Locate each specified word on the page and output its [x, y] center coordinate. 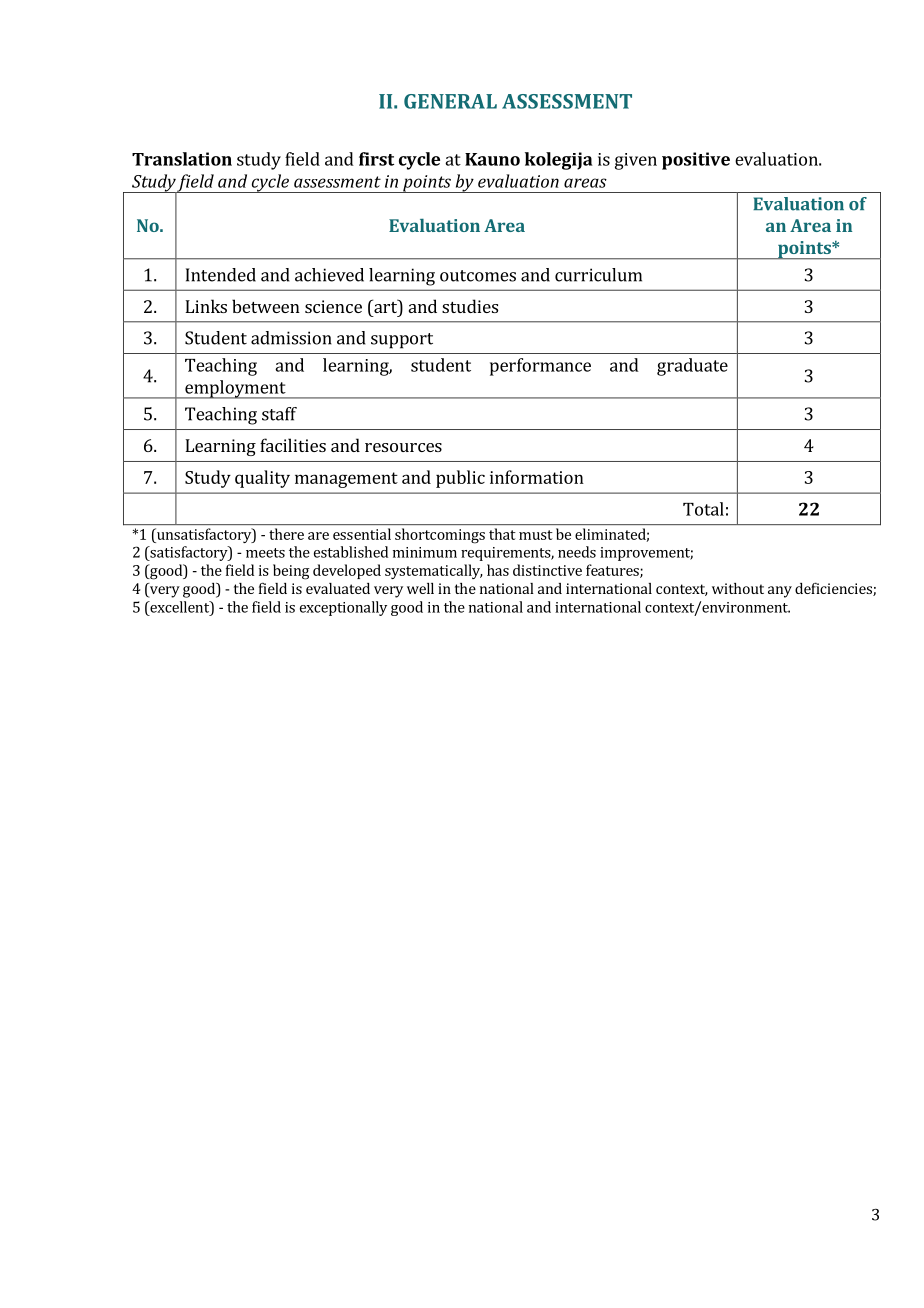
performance [540, 367]
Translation [182, 159]
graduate [692, 367]
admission [291, 338]
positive [696, 161]
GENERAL [450, 101]
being [291, 572]
